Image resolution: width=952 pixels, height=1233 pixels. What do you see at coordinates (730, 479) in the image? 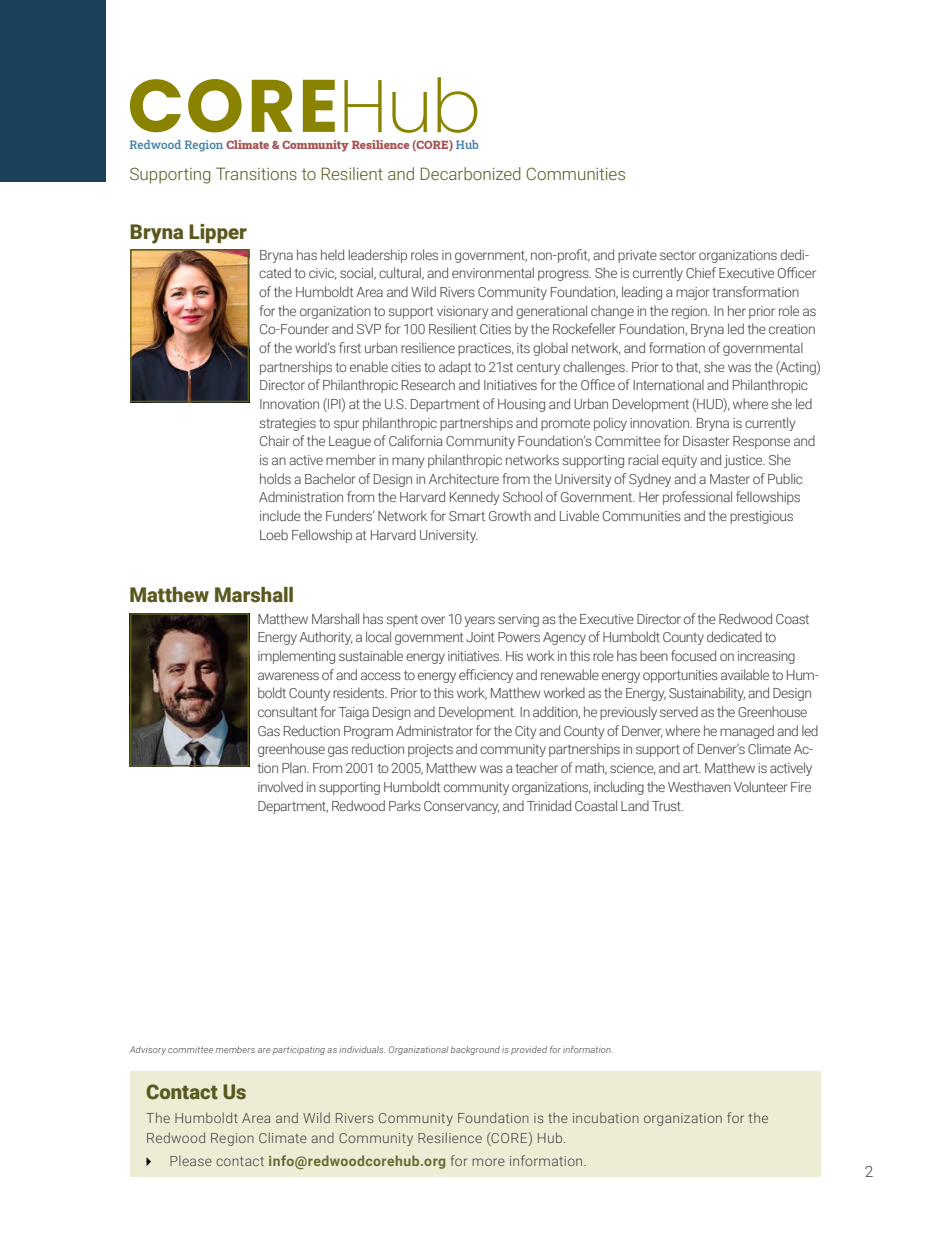
I see `Master` at bounding box center [730, 479].
